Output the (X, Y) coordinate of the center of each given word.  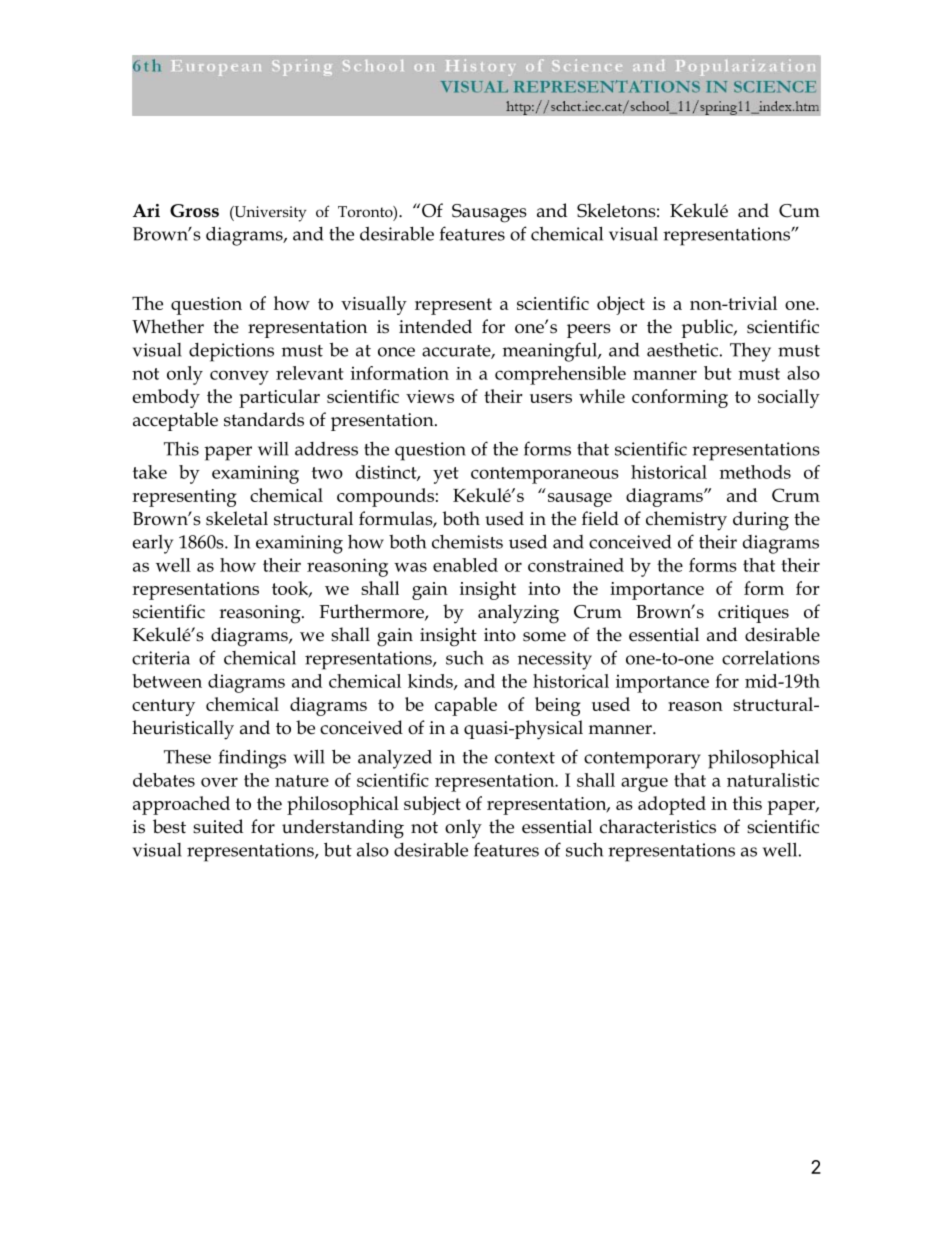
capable (466, 706)
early (152, 544)
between (167, 681)
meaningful (551, 352)
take (150, 472)
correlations (771, 658)
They (750, 352)
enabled (465, 565)
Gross (194, 211)
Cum (799, 211)
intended (435, 326)
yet (446, 475)
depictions (231, 352)
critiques (753, 614)
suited (218, 826)
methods (755, 472)
